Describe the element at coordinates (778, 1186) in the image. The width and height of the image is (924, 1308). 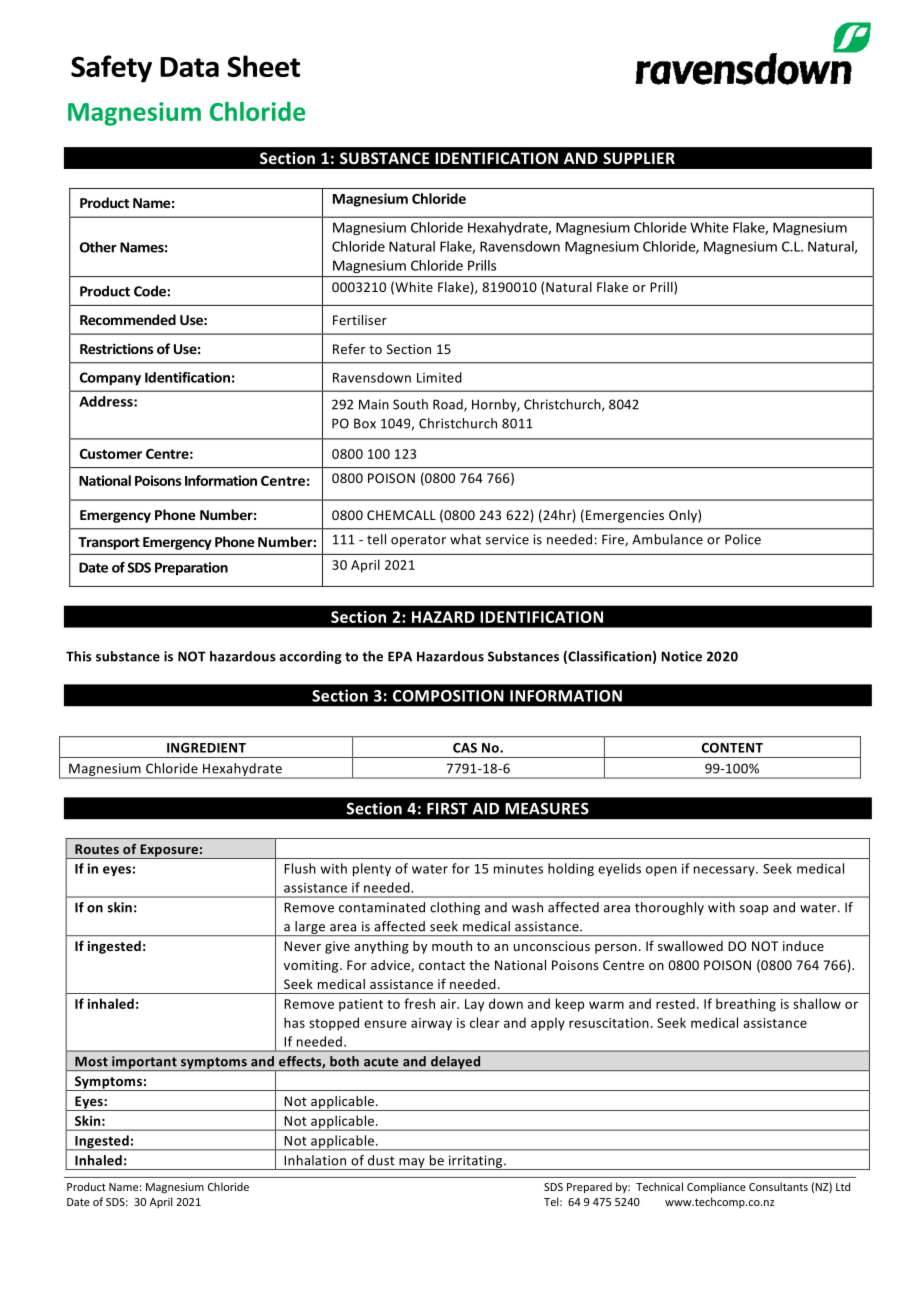
I see `Consultants` at that location.
